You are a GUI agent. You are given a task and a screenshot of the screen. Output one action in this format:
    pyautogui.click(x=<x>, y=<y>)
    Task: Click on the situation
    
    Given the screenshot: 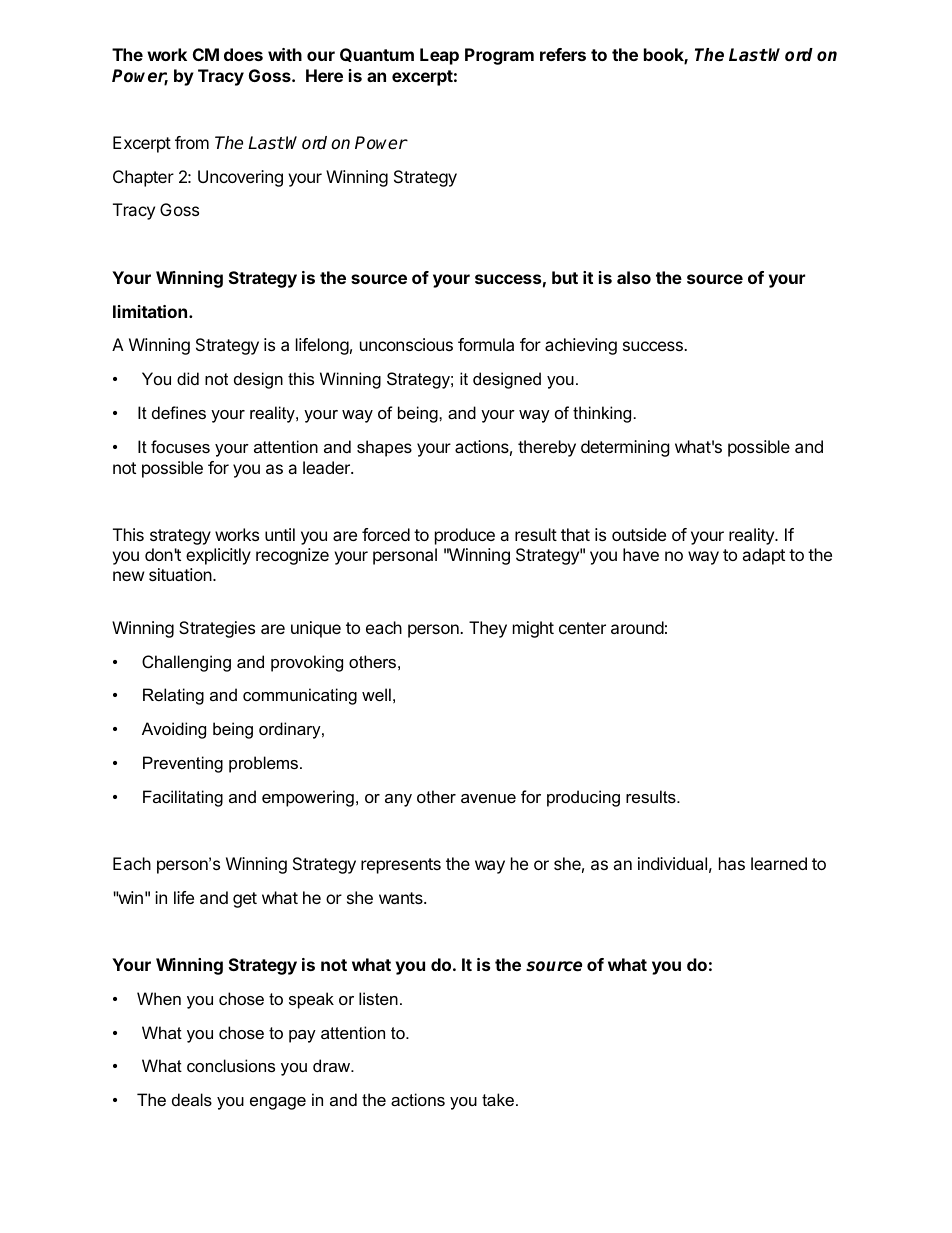 What is the action you would take?
    pyautogui.click(x=180, y=574)
